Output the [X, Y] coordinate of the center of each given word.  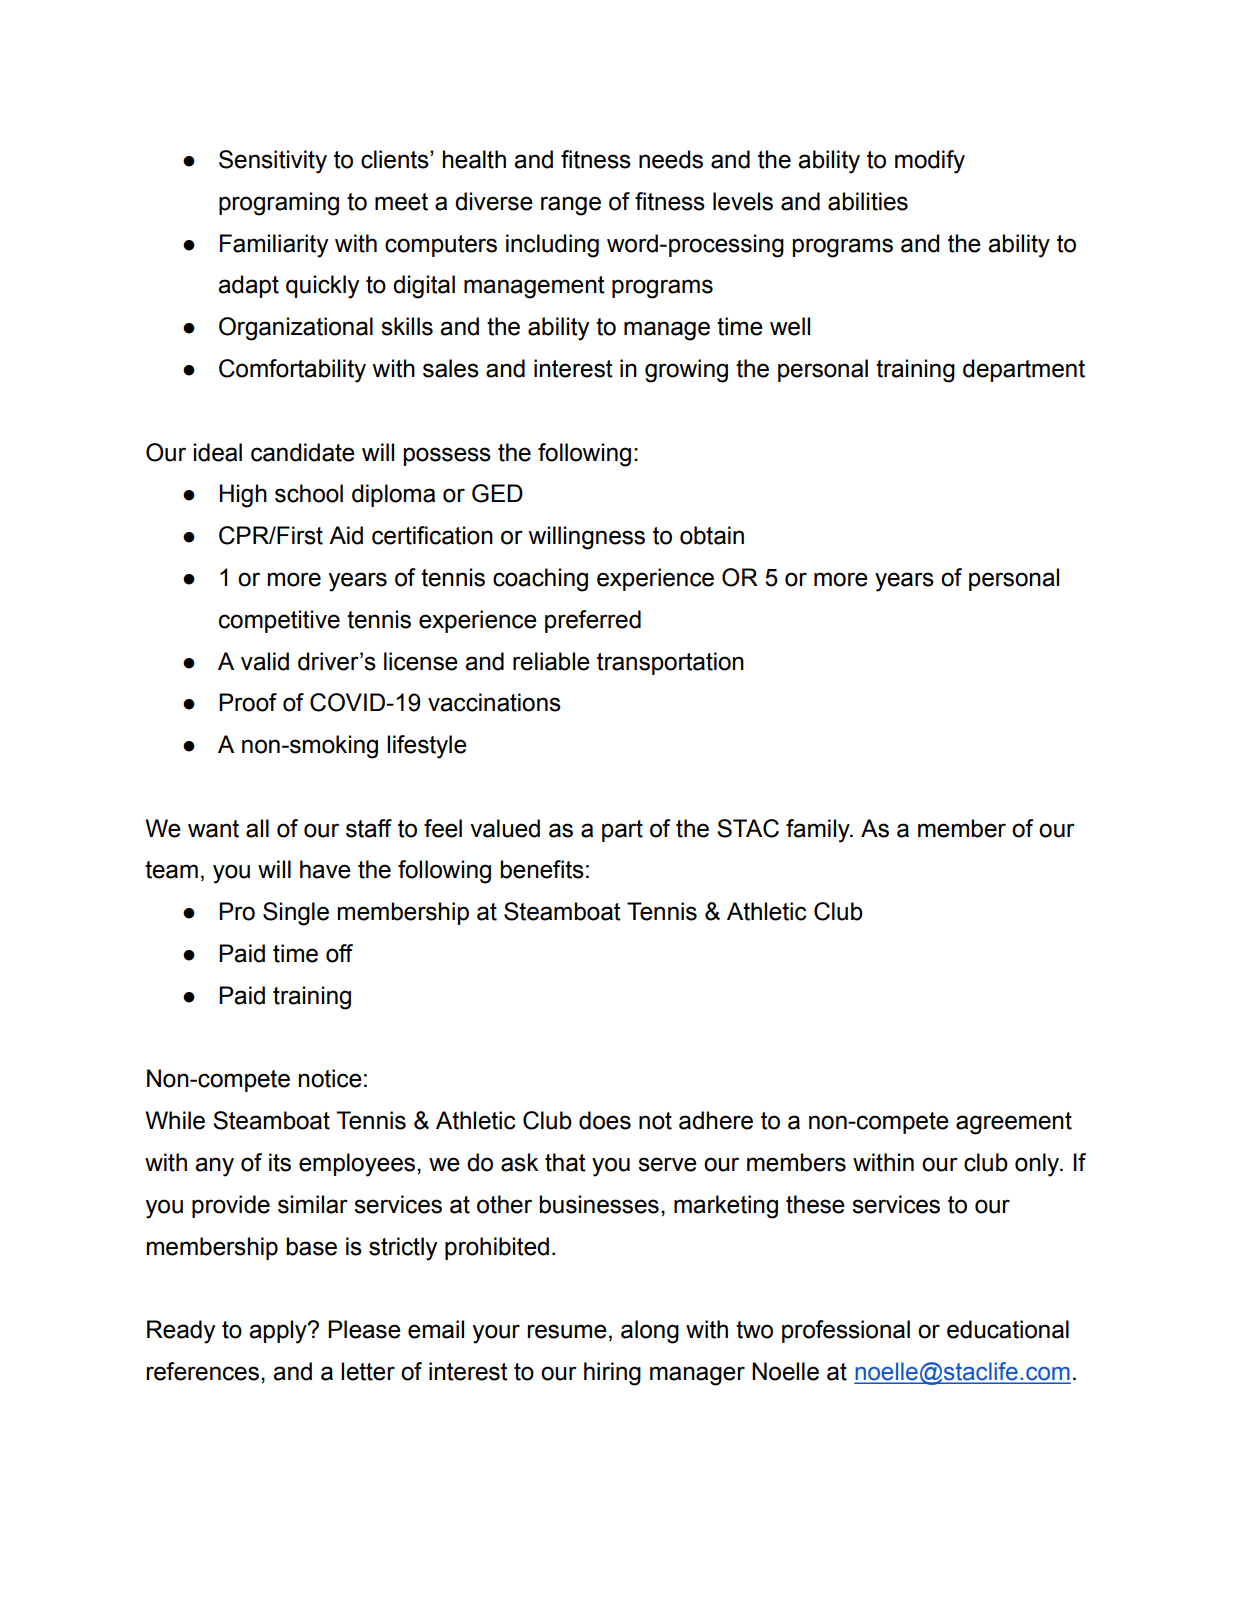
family [819, 831]
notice [330, 1078]
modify [930, 162]
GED [497, 493]
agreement [1014, 1123]
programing [279, 204]
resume [567, 1331]
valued [505, 828]
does [605, 1120]
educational [1008, 1329]
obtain [712, 535]
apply [279, 1332]
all [257, 828]
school [309, 493]
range [571, 206]
